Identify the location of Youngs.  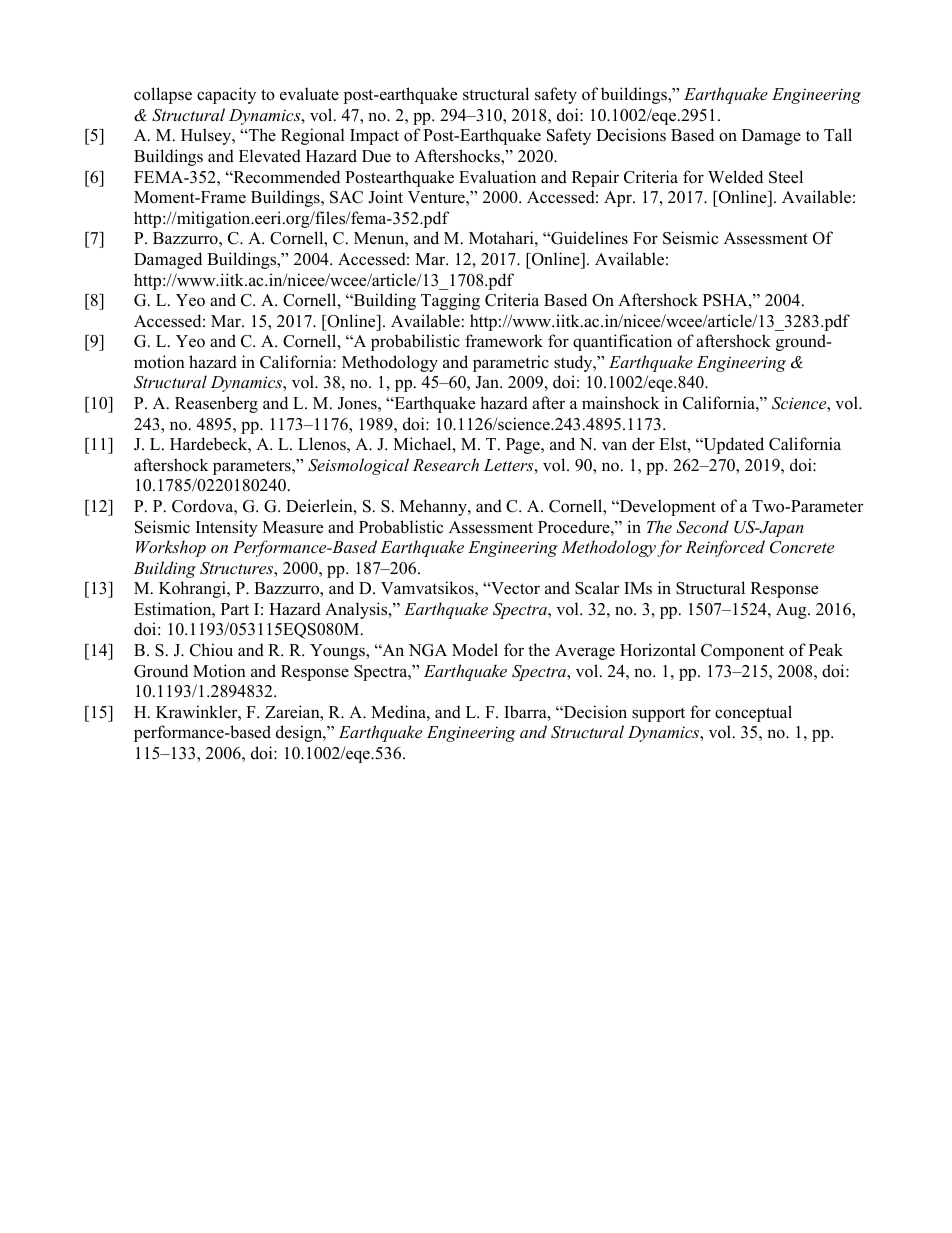
(338, 652).
